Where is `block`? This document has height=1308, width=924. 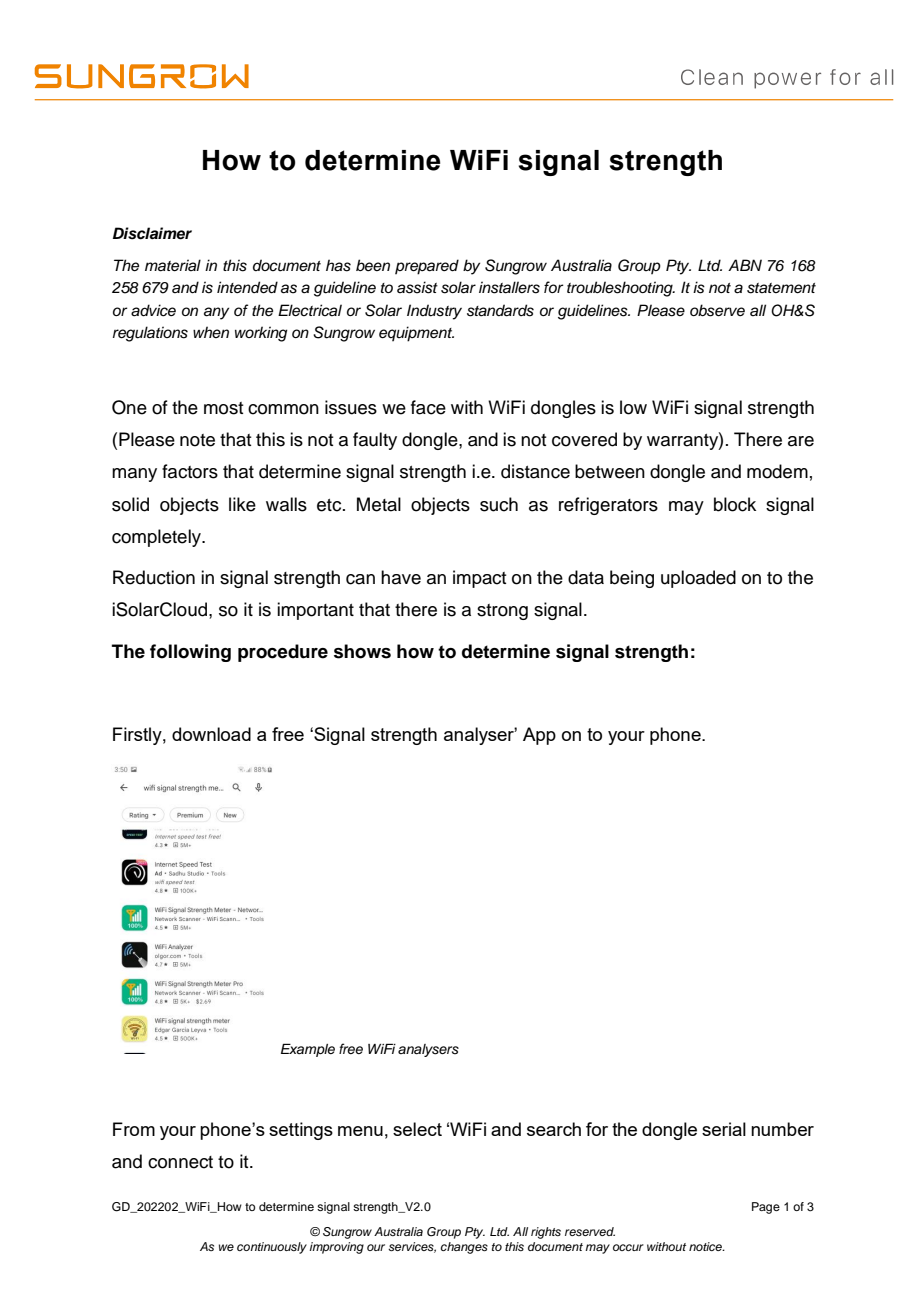 block is located at coordinates (735, 504).
